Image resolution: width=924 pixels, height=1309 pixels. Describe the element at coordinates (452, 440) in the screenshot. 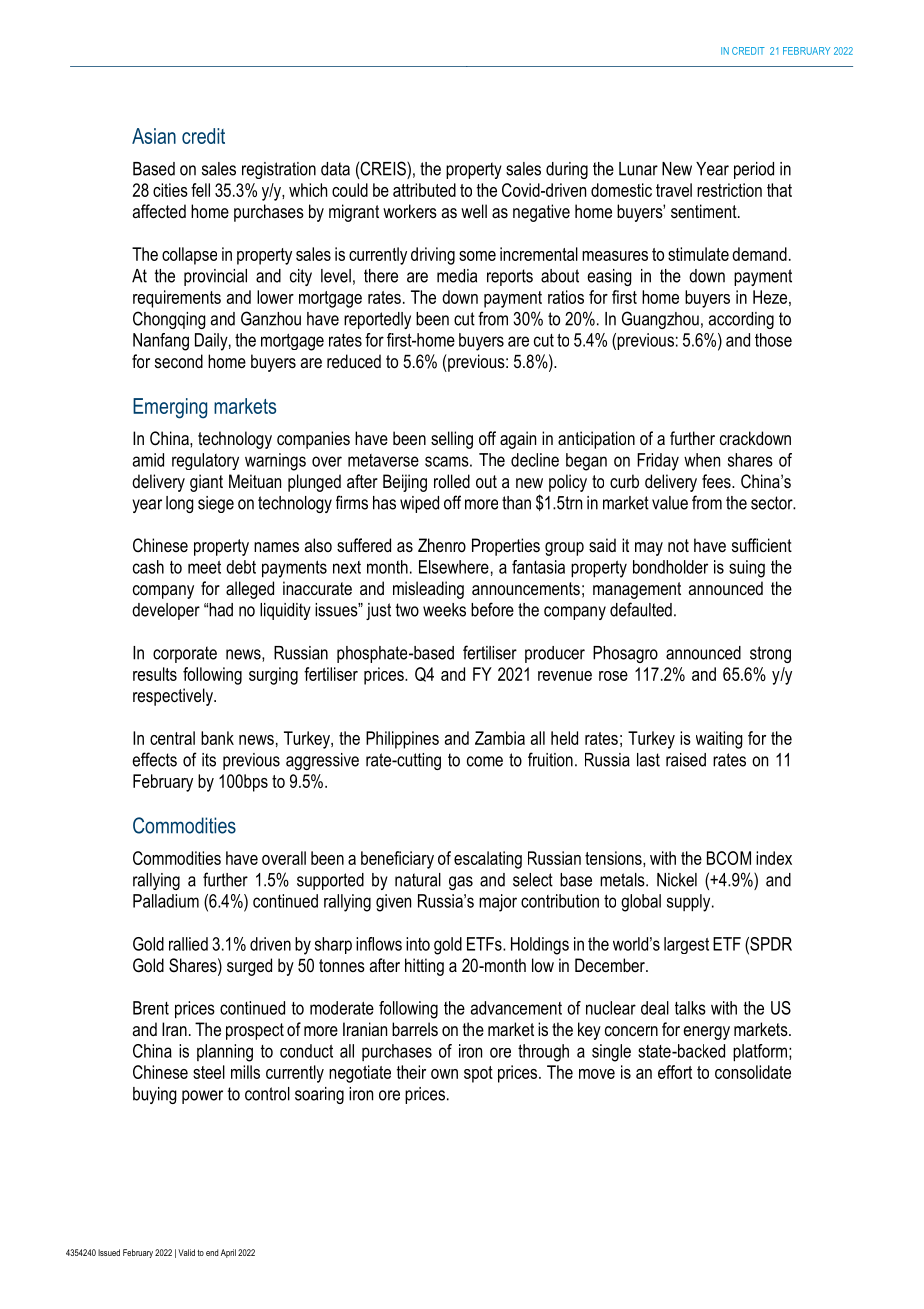

I see `selling` at that location.
